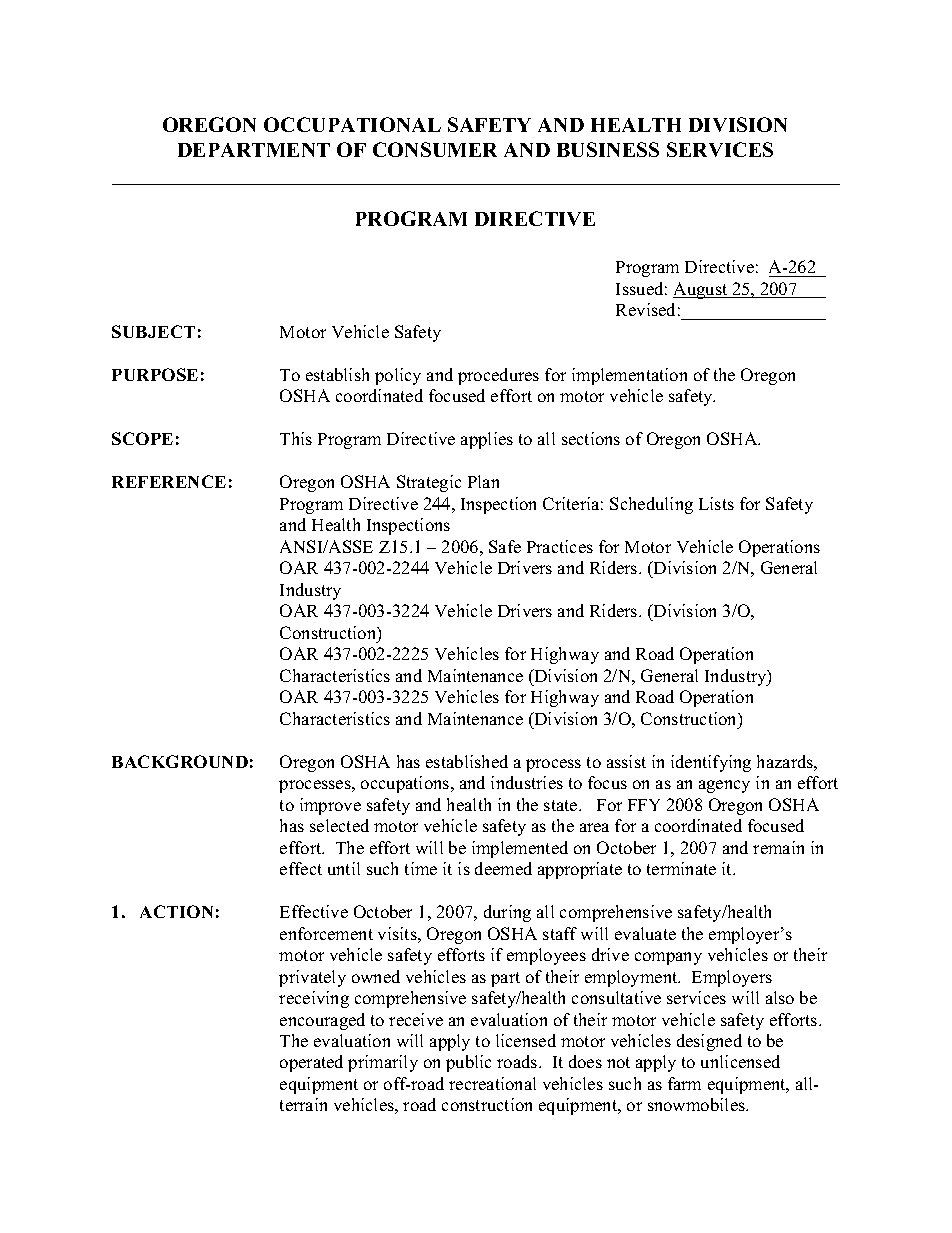 This document has height=1233, width=952. What do you see at coordinates (311, 1063) in the document?
I see `operated` at bounding box center [311, 1063].
